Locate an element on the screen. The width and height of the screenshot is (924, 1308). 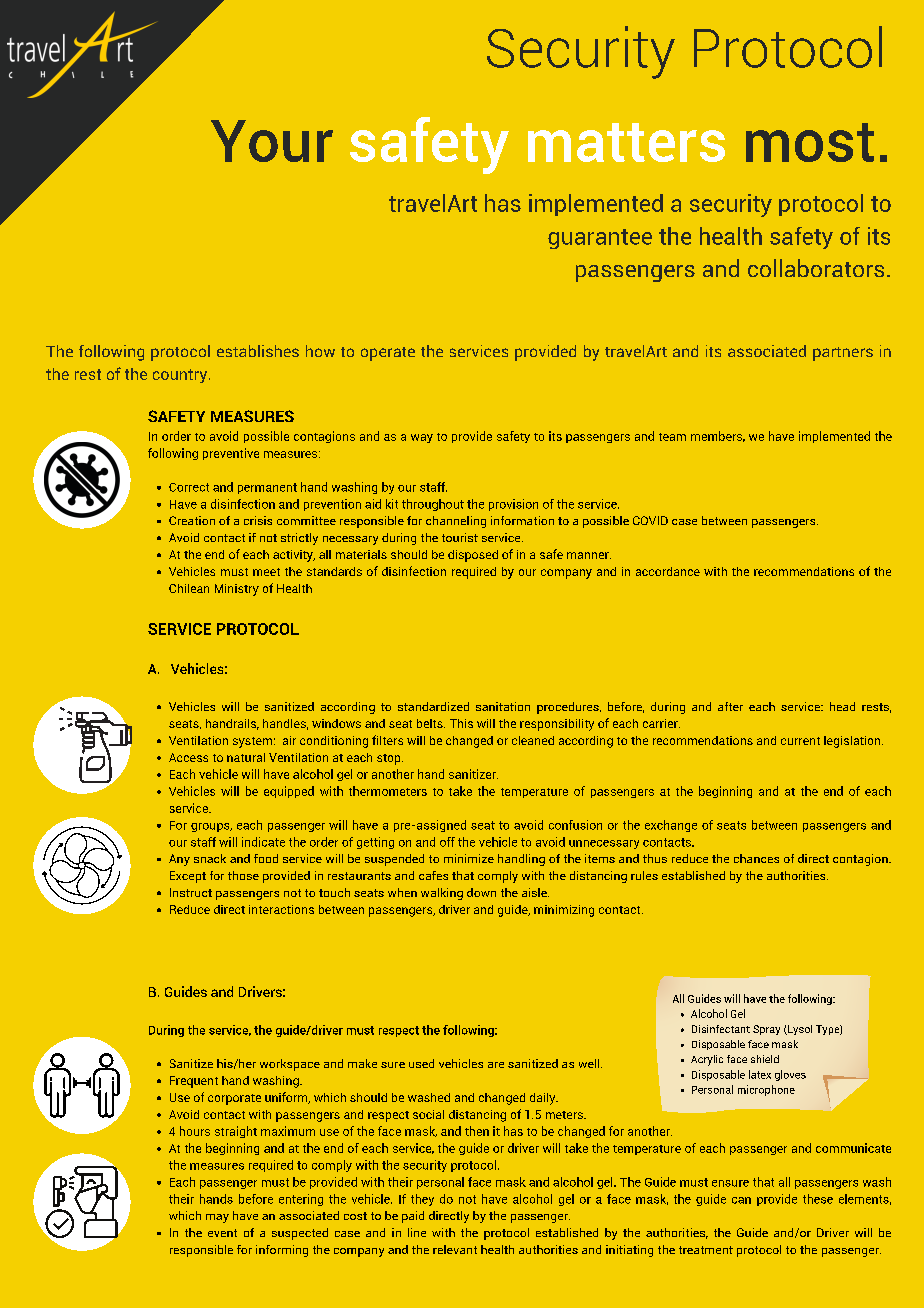
chances is located at coordinates (756, 858).
